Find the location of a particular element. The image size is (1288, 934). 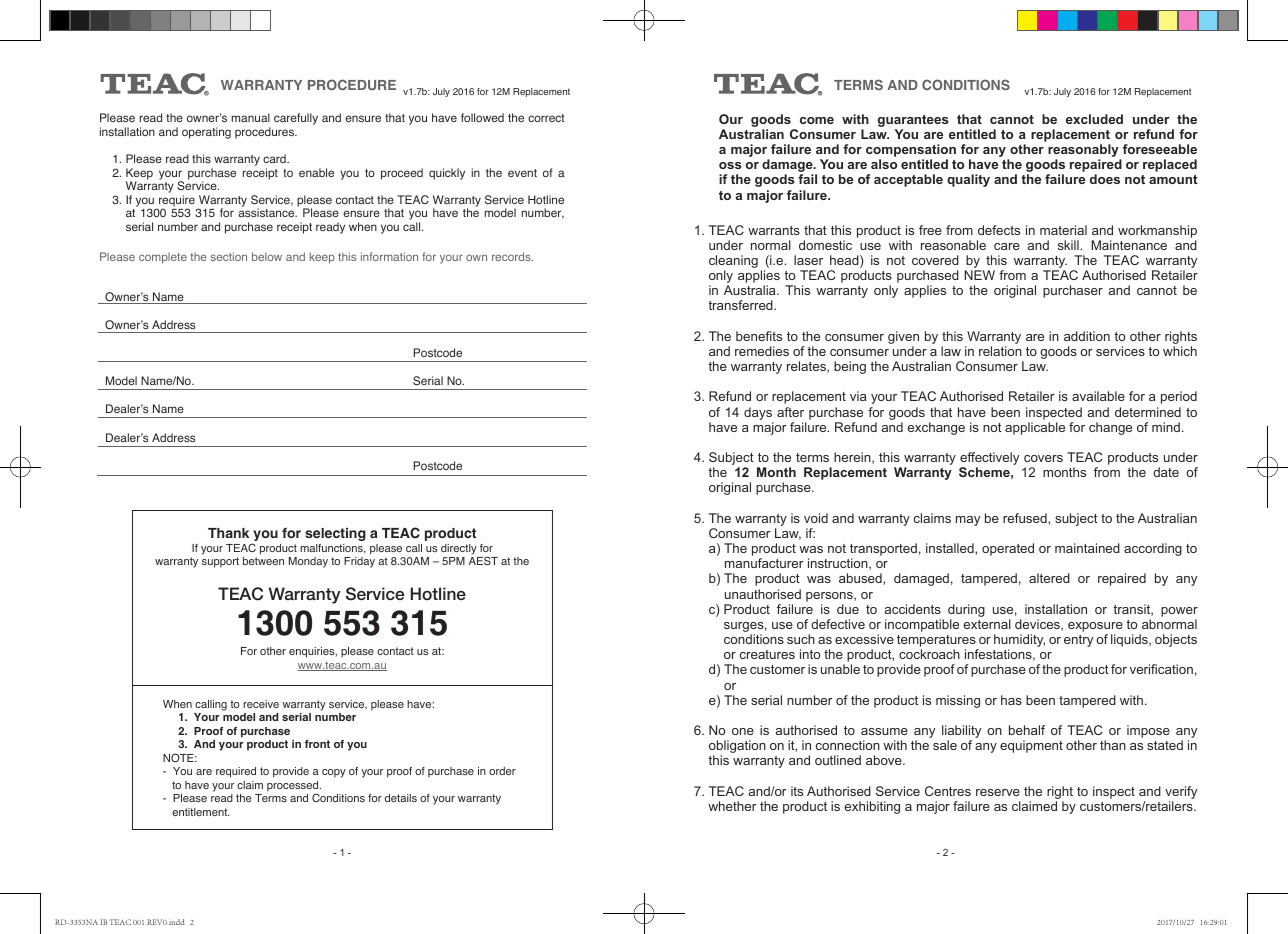

reasonably is located at coordinates (1084, 152).
